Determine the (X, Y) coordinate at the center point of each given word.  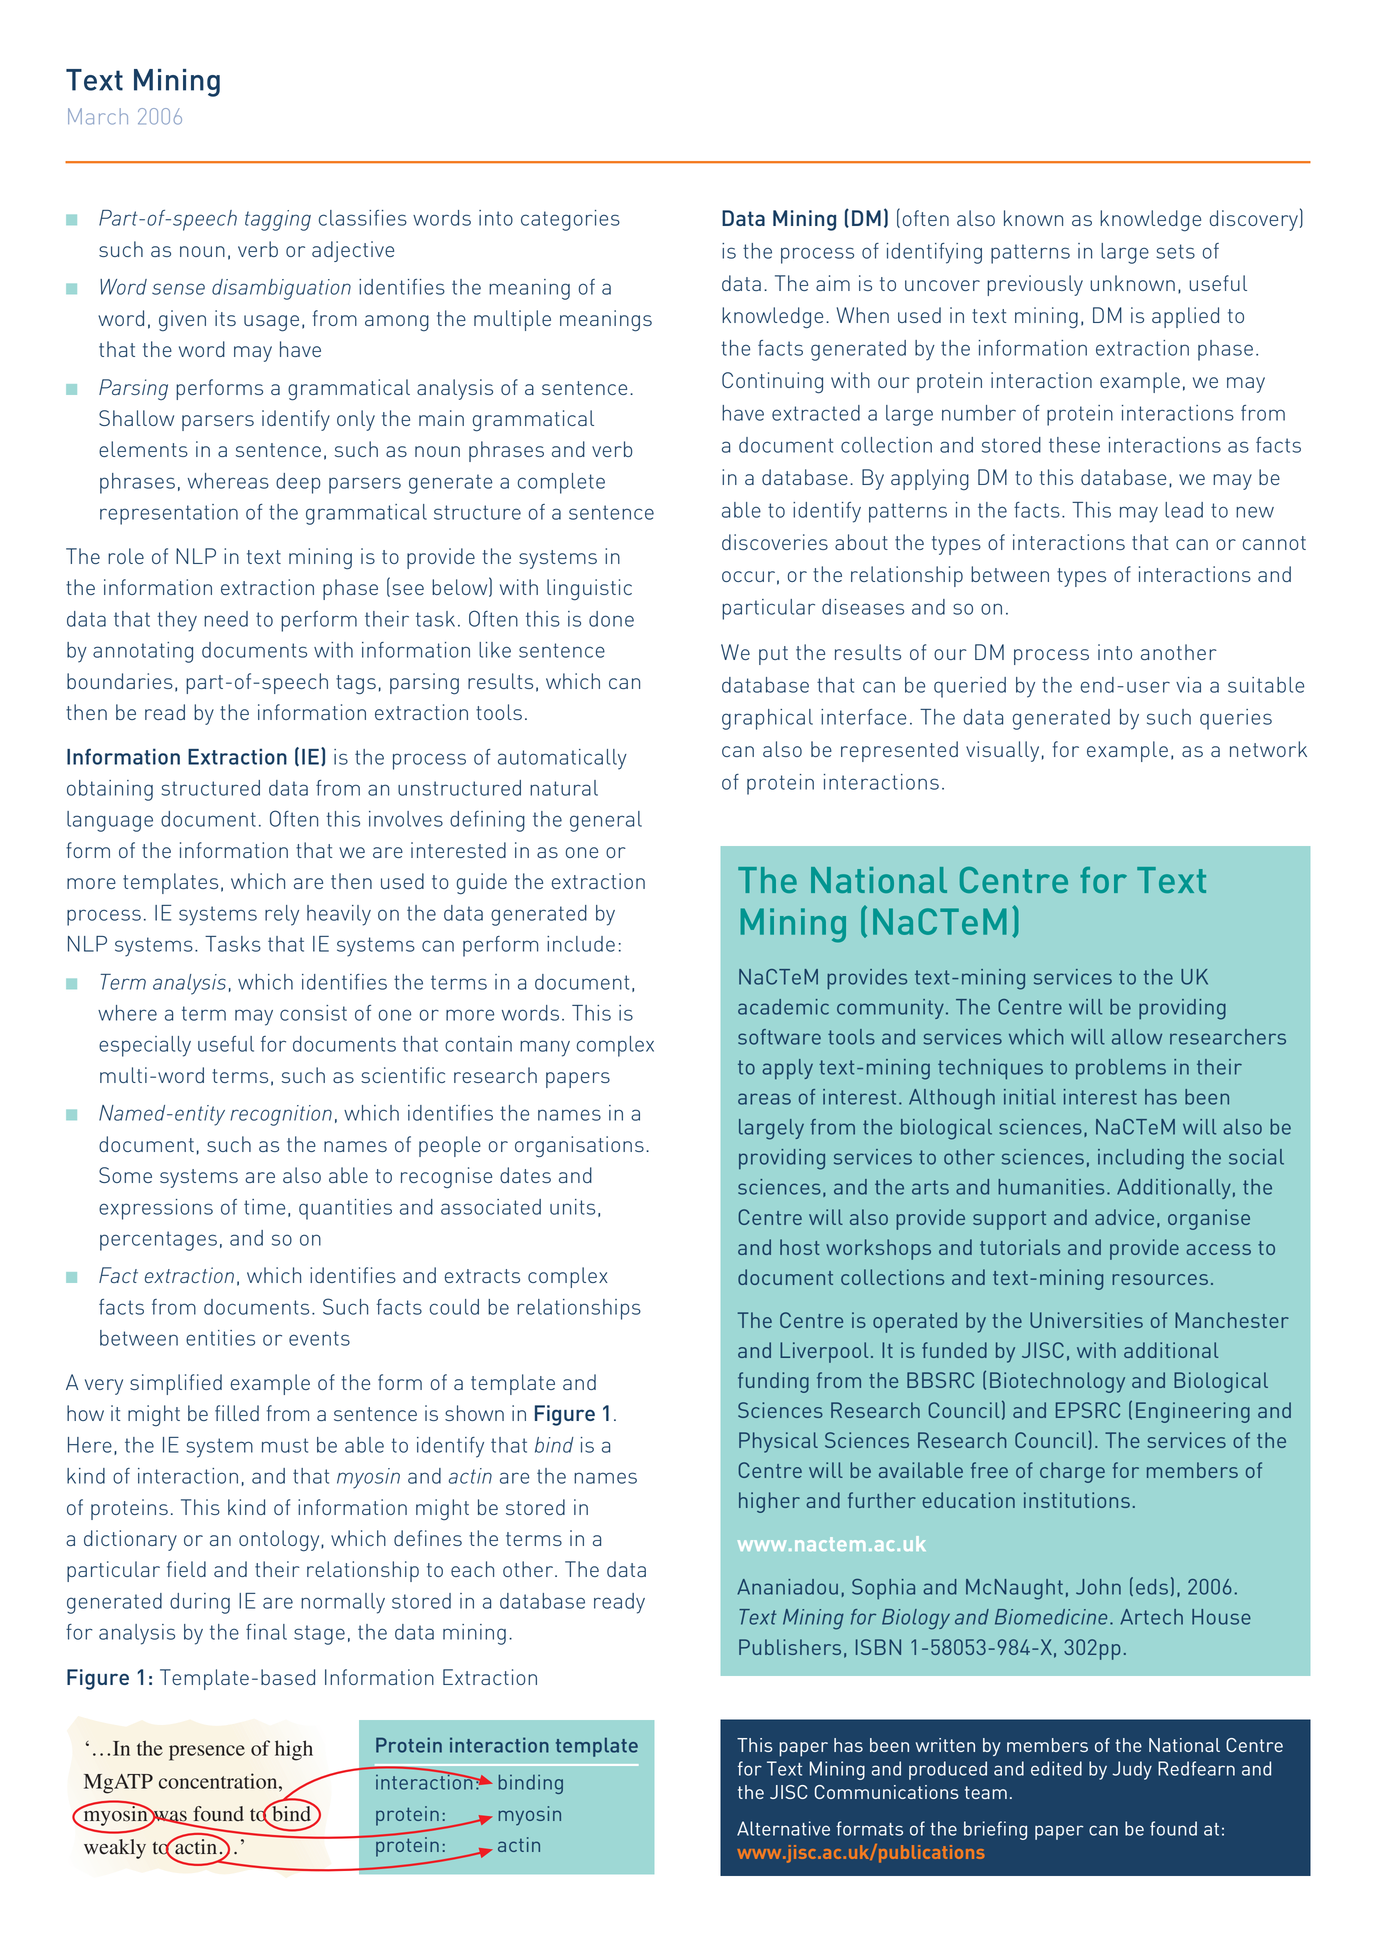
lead (1184, 510)
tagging (278, 220)
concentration (219, 1781)
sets (1176, 251)
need (226, 619)
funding (773, 1382)
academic (783, 1007)
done (611, 619)
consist (313, 1013)
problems (1121, 1069)
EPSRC (1088, 1410)
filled (237, 1413)
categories (570, 220)
